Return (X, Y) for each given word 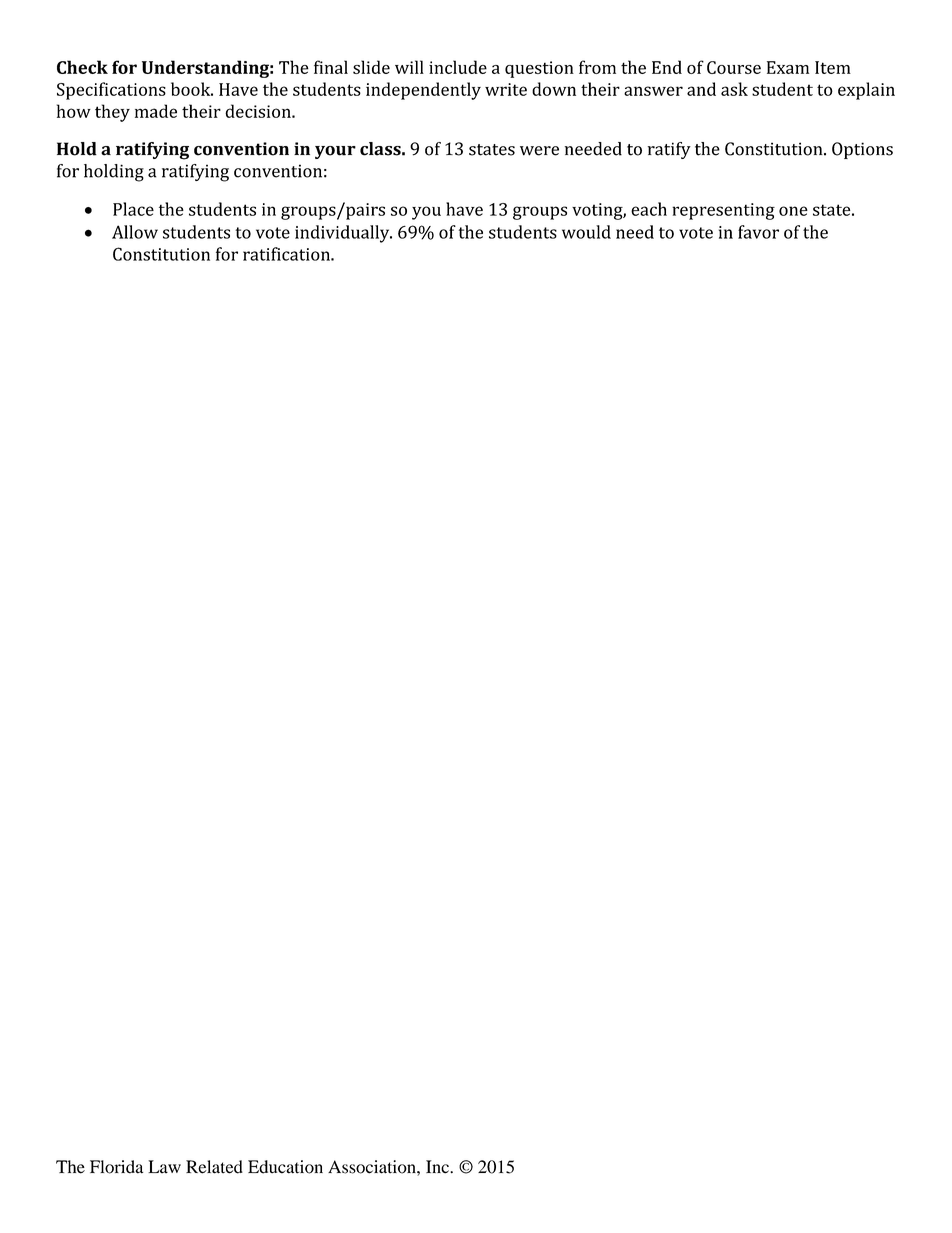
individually (343, 234)
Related (214, 1167)
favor (758, 232)
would (586, 232)
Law (164, 1166)
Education (285, 1167)
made (156, 111)
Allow (135, 232)
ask (734, 89)
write (506, 89)
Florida (116, 1167)
